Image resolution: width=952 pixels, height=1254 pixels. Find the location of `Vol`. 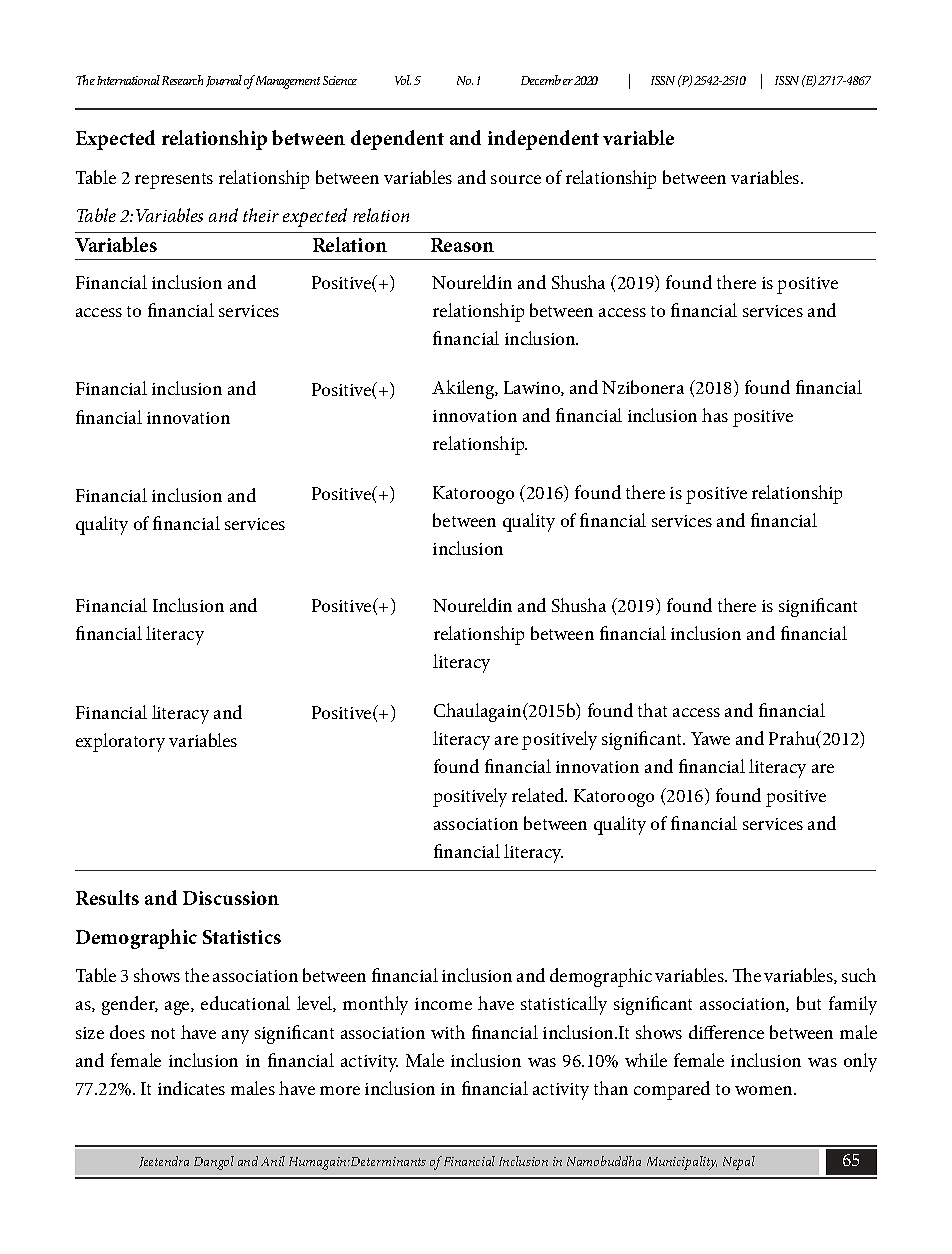

Vol is located at coordinates (403, 80).
